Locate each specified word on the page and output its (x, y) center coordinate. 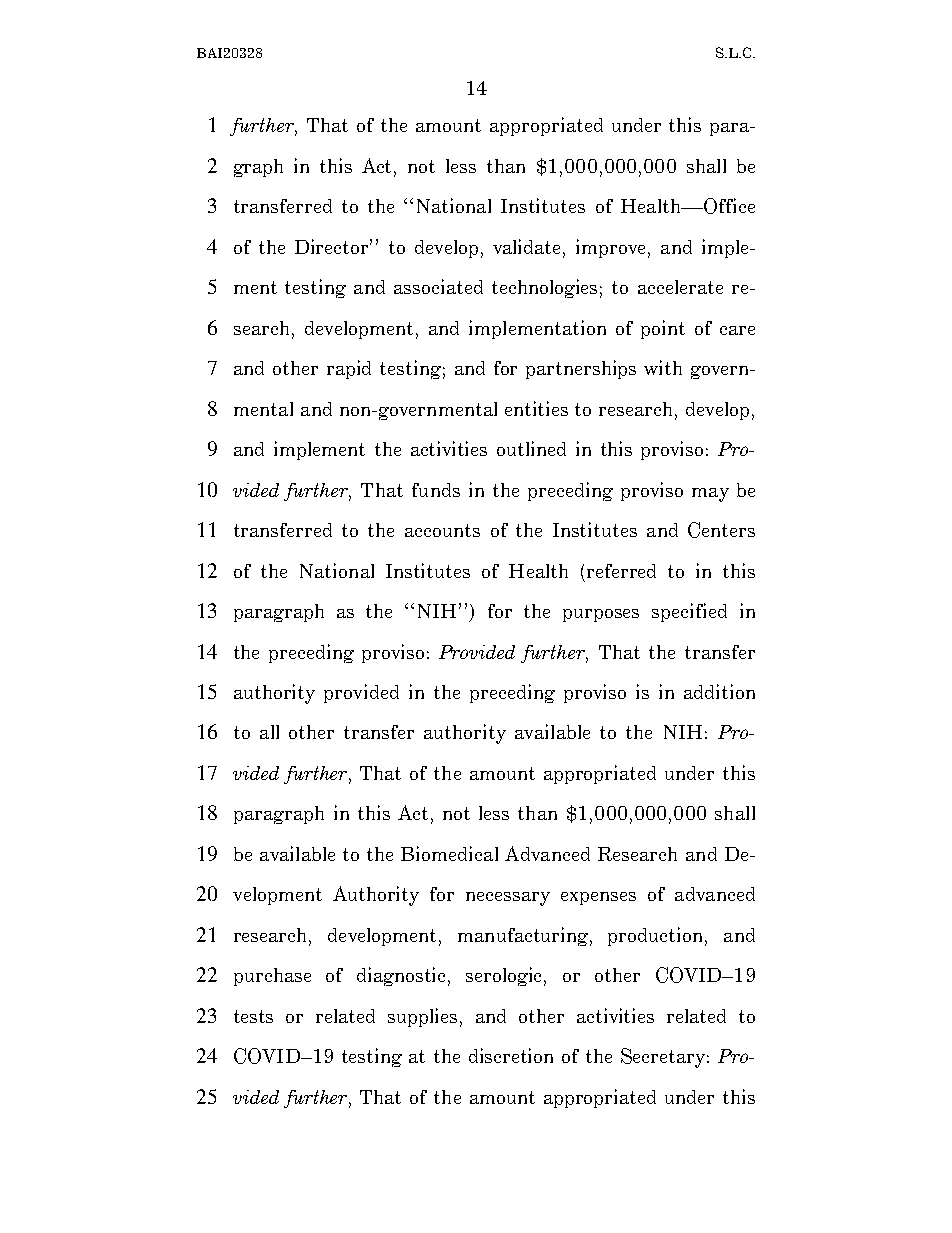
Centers (721, 530)
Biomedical (449, 853)
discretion (511, 1055)
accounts (442, 530)
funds (436, 490)
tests (253, 1016)
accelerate (680, 287)
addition (719, 691)
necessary (508, 899)
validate (528, 248)
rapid (349, 369)
